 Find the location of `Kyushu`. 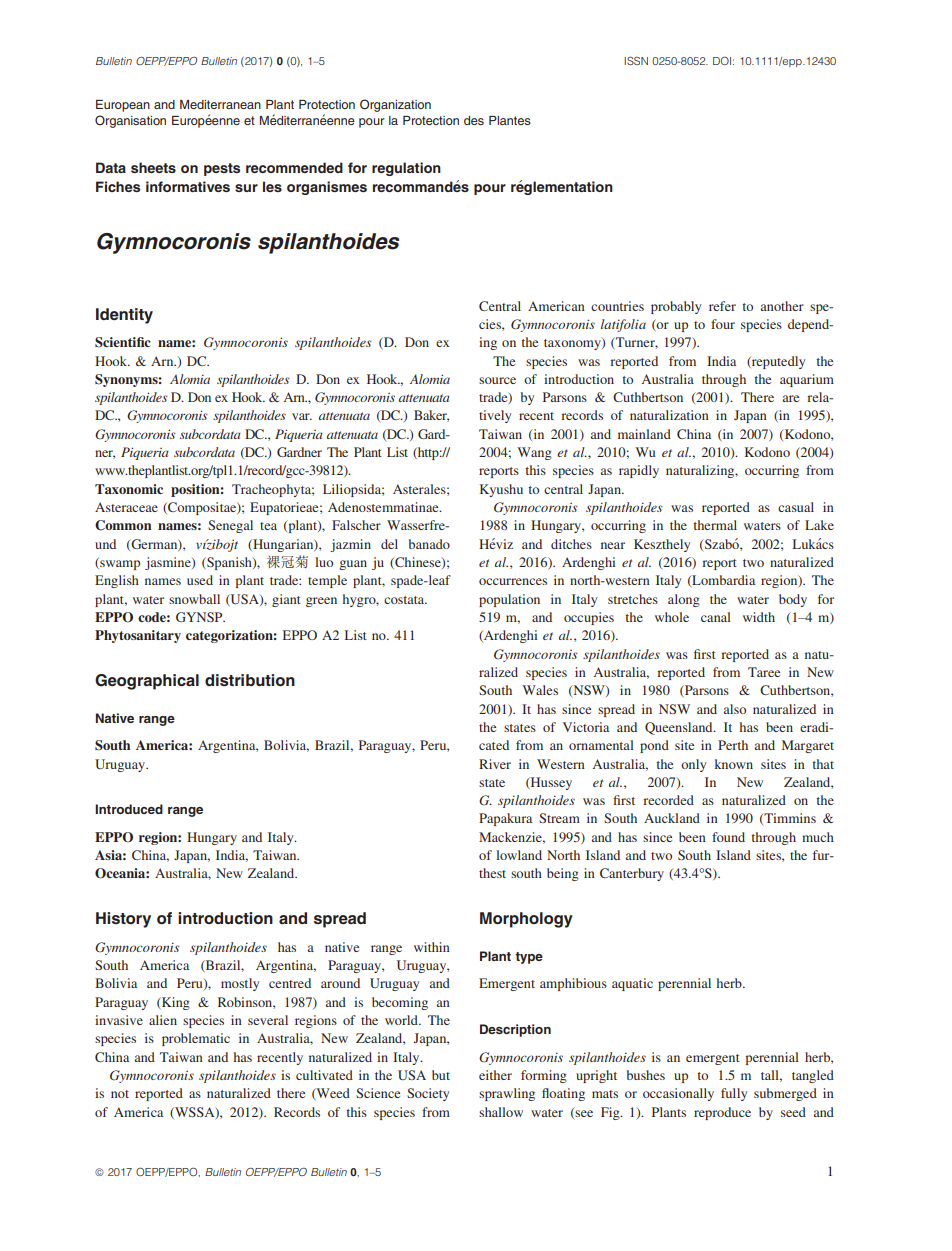

Kyushu is located at coordinates (501, 490).
